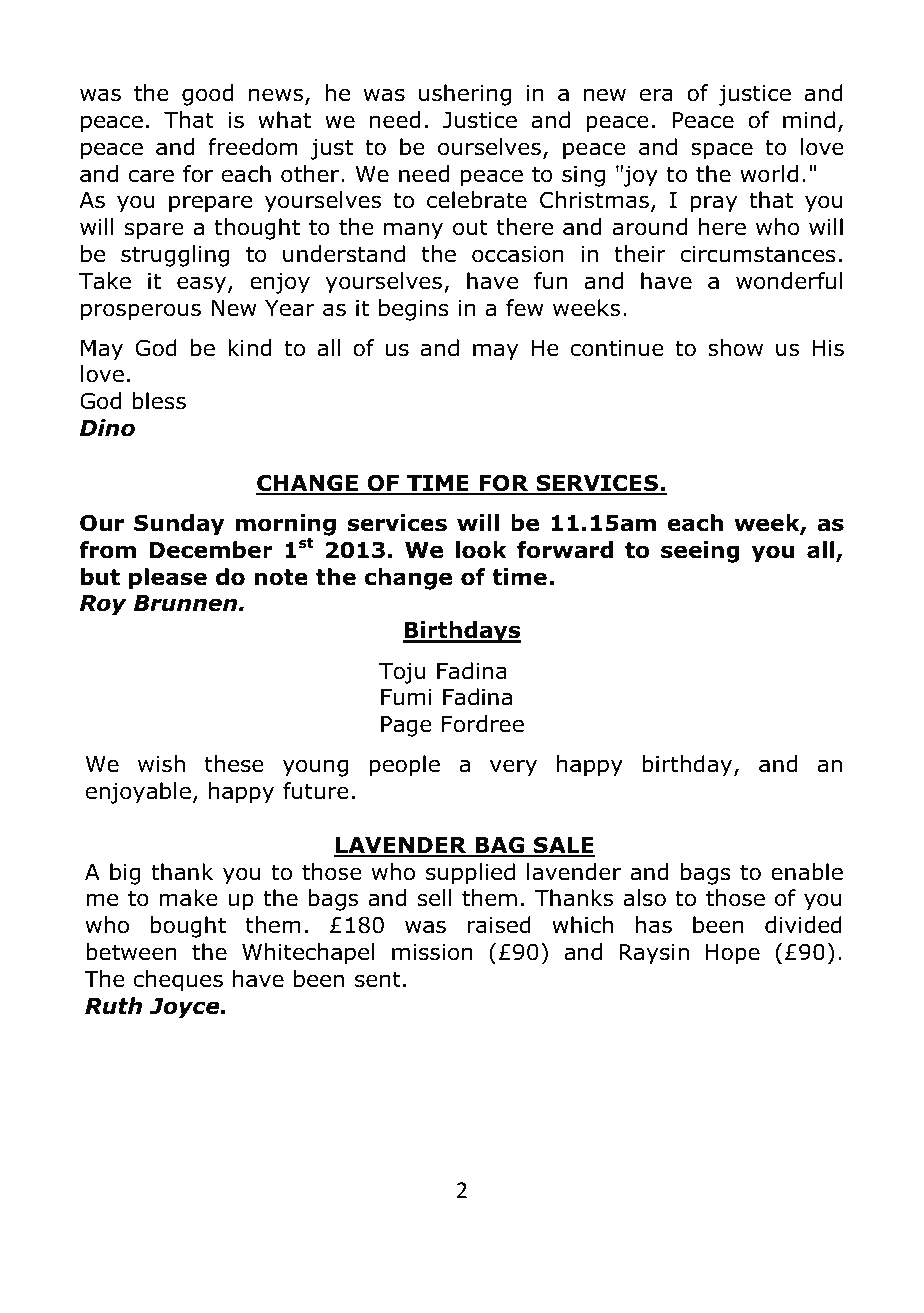 The height and width of the document is (1313, 924). I want to click on prosperous, so click(141, 312).
